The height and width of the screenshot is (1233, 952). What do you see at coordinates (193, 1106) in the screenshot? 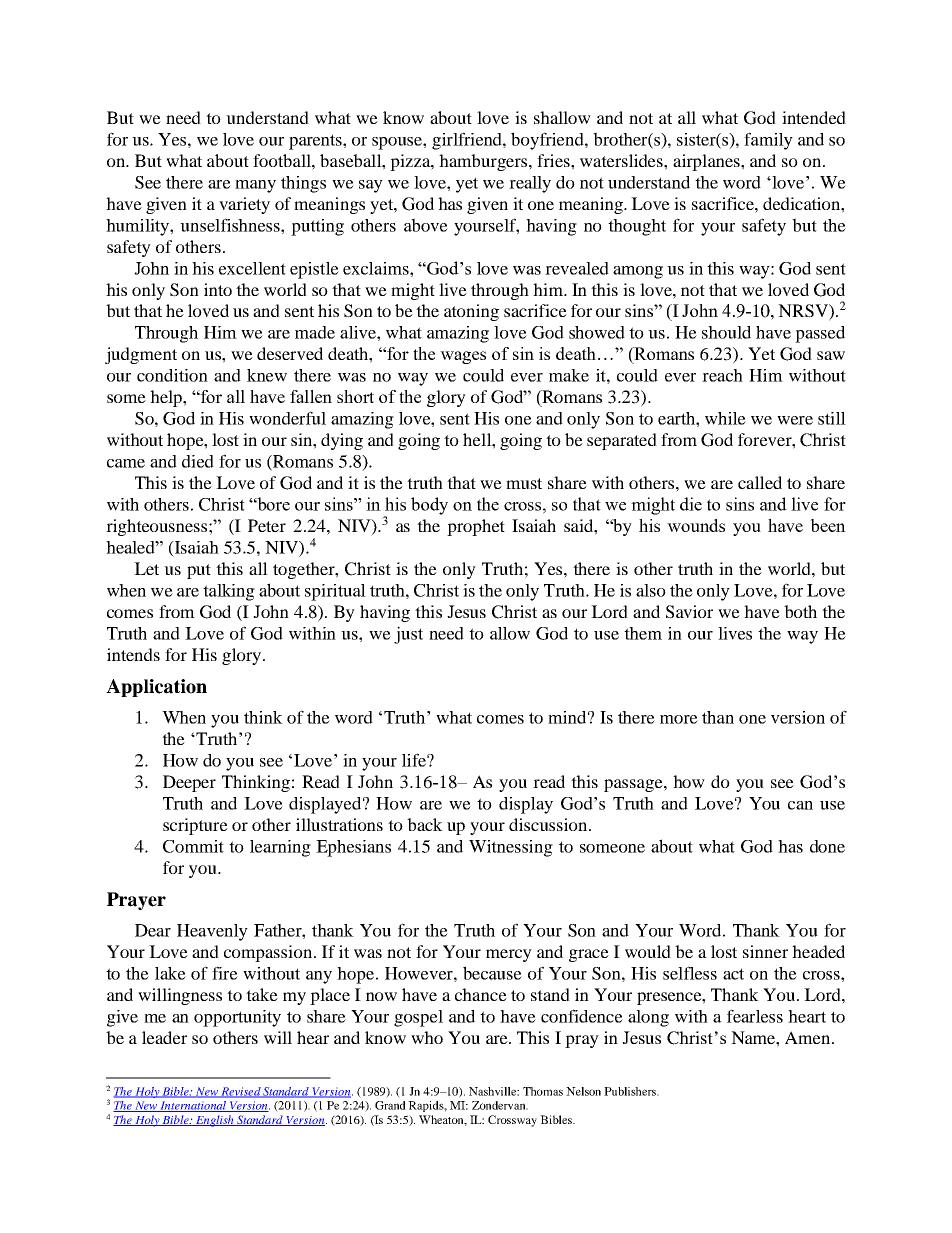
I see `International` at bounding box center [193, 1106].
